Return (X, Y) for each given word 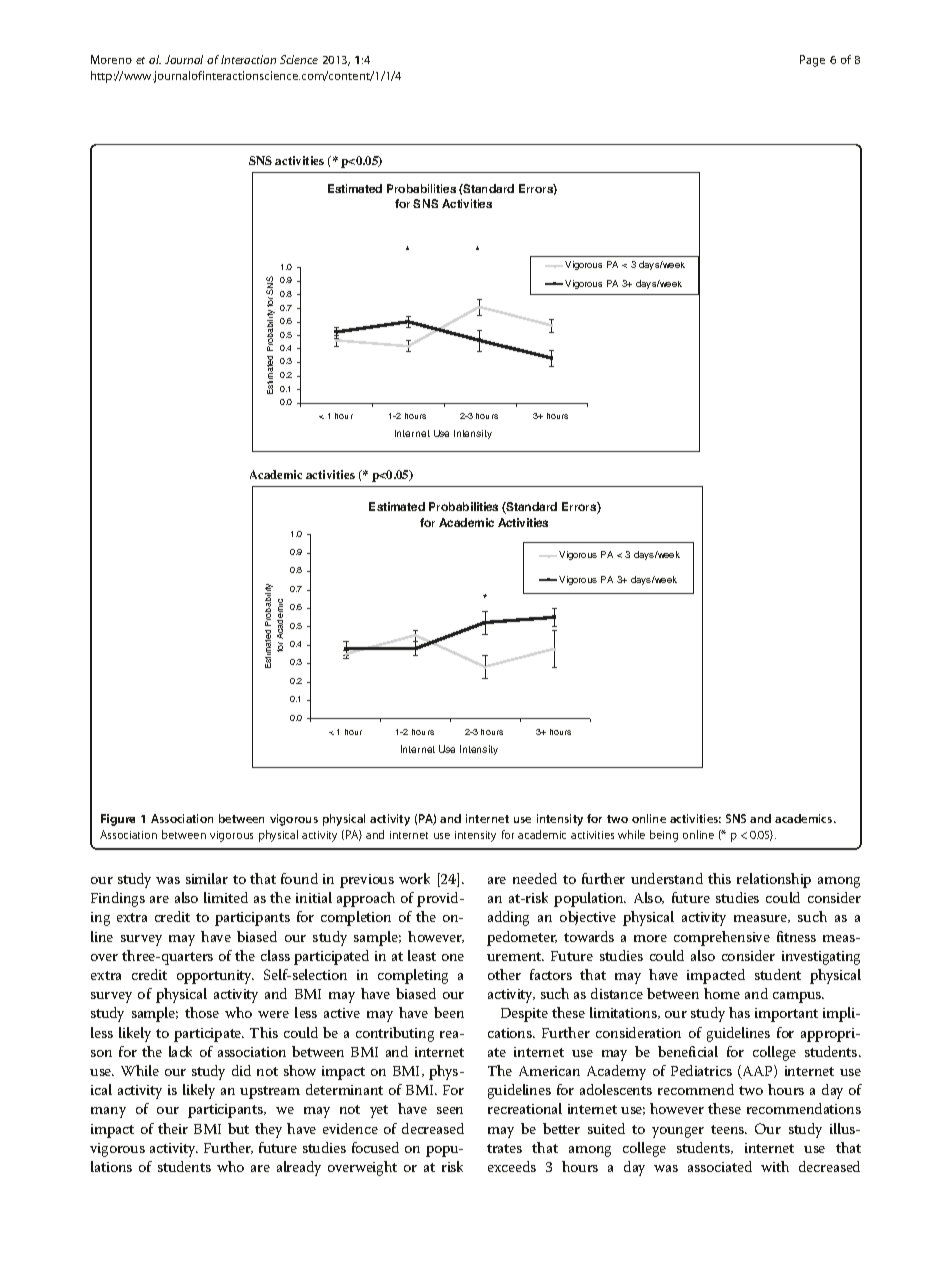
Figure (118, 820)
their (173, 1128)
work (414, 878)
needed (535, 878)
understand (667, 878)
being (664, 836)
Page (812, 61)
